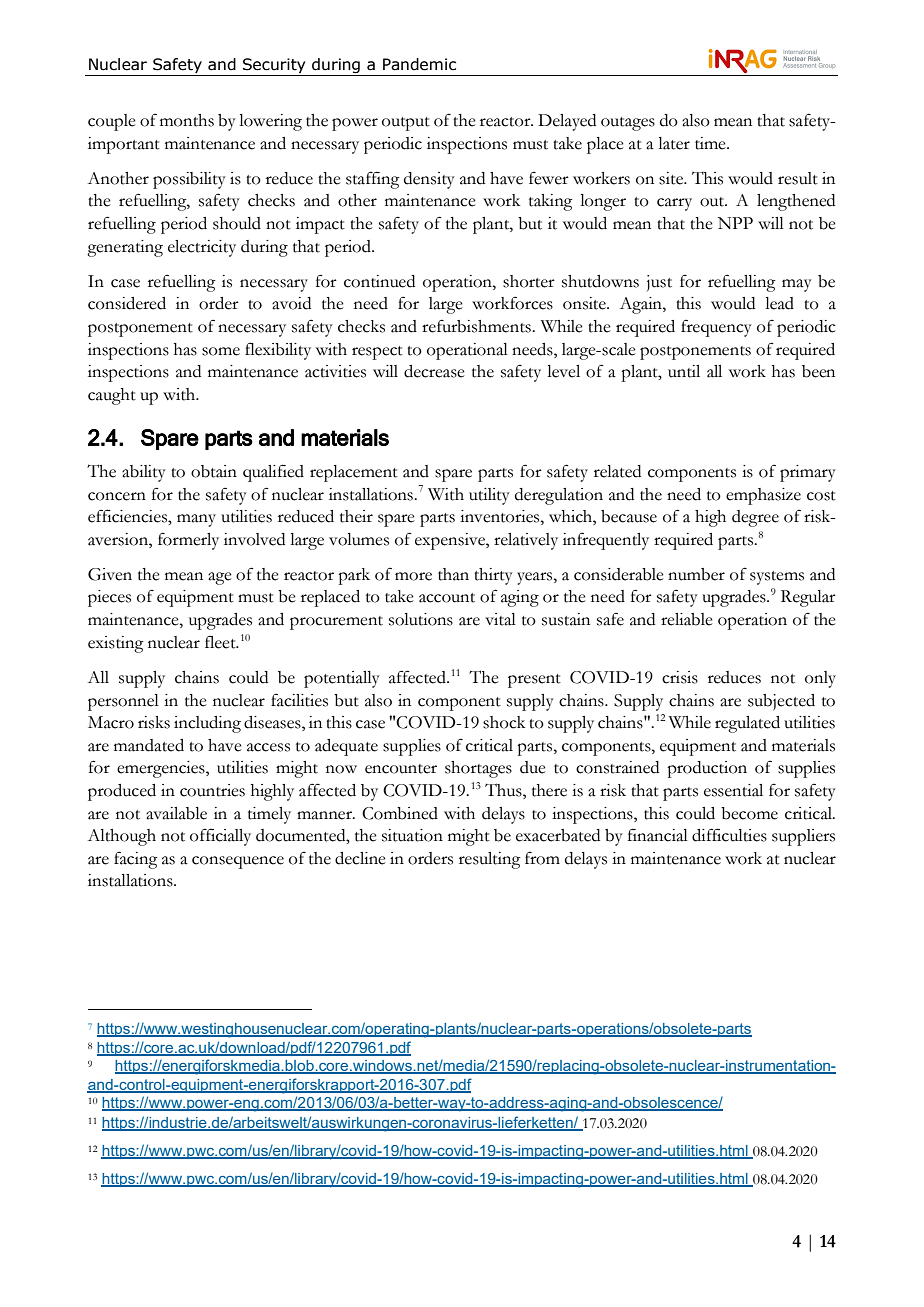 The height and width of the page is (1307, 924). Describe the element at coordinates (674, 143) in the page. I see `later` at that location.
